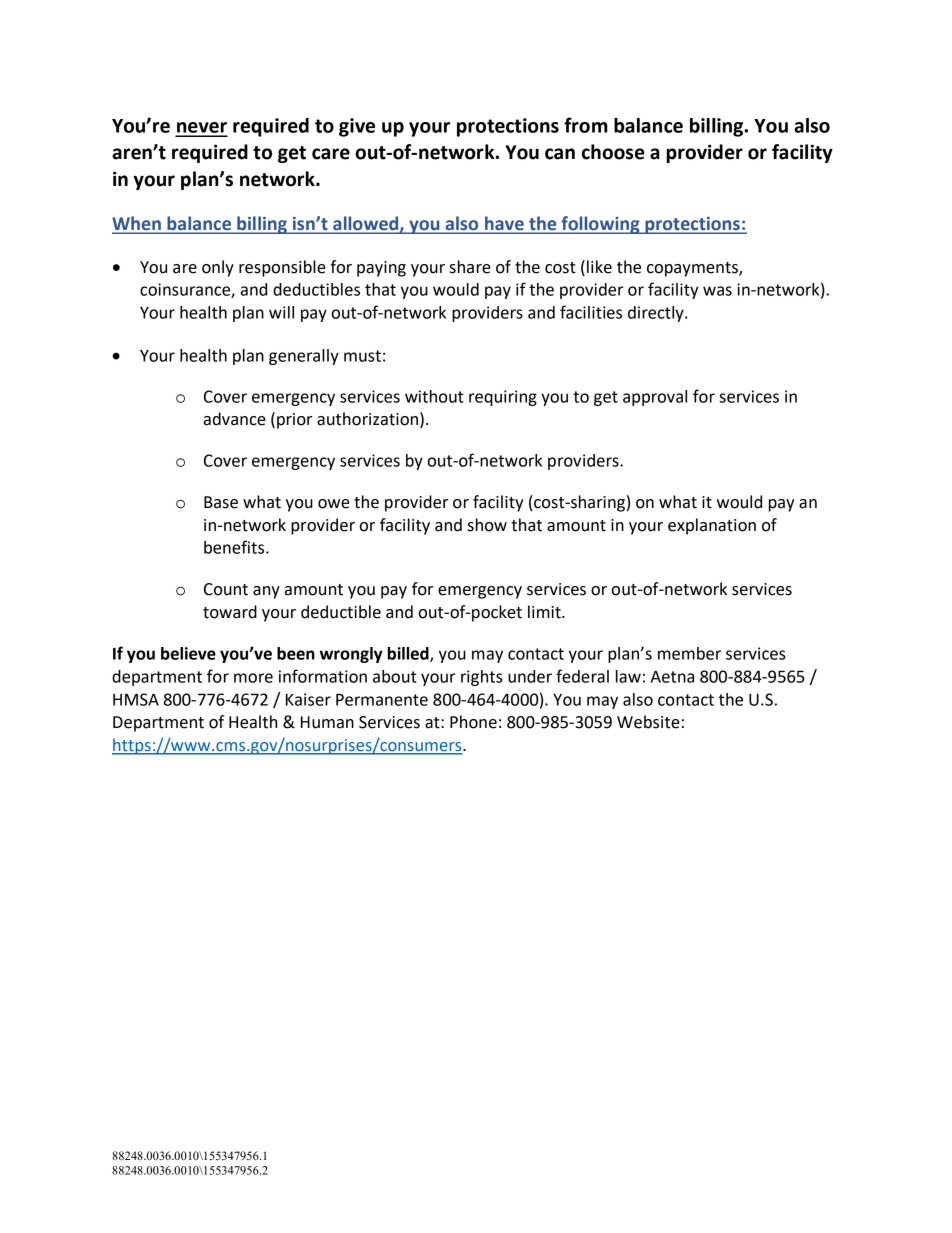 The width and height of the screenshot is (952, 1233). I want to click on care, so click(331, 154).
